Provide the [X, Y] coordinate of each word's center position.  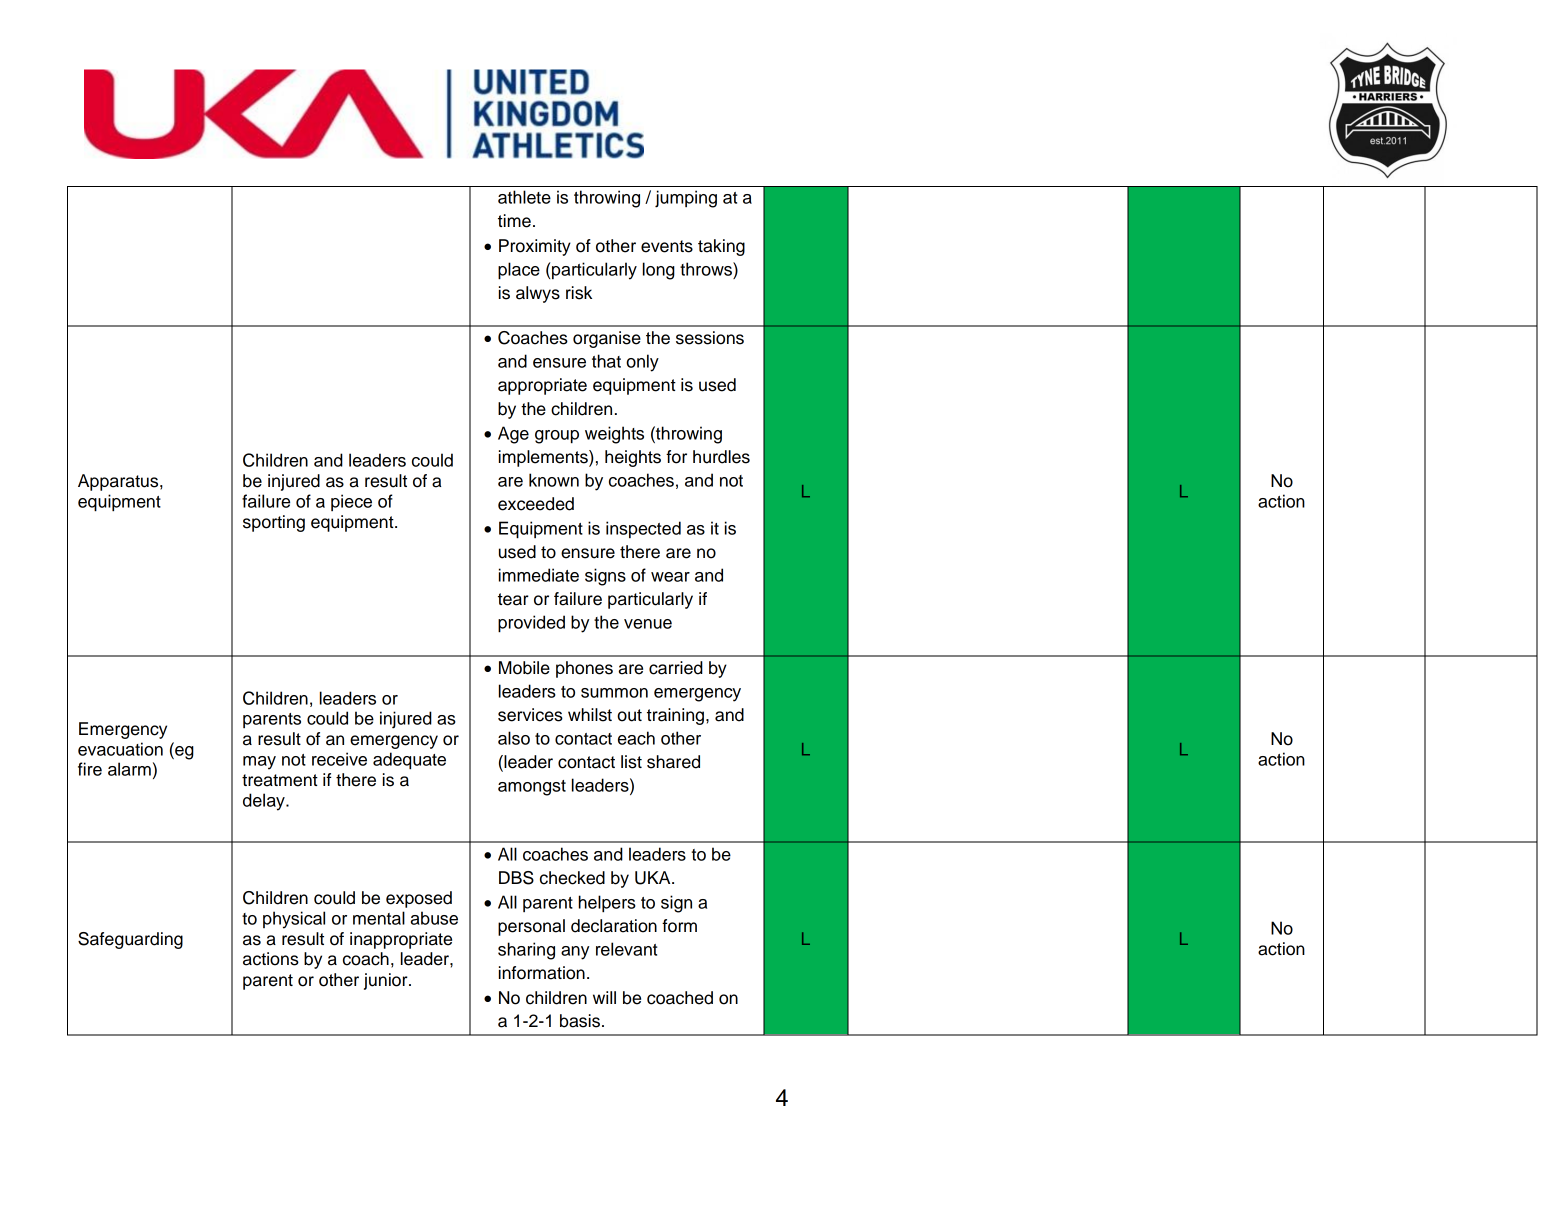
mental [379, 918]
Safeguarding [130, 940]
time [514, 221]
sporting [274, 523]
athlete [524, 197]
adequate [409, 761]
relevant [626, 949]
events [667, 246]
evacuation [120, 749]
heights [633, 458]
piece [351, 502]
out [629, 715]
